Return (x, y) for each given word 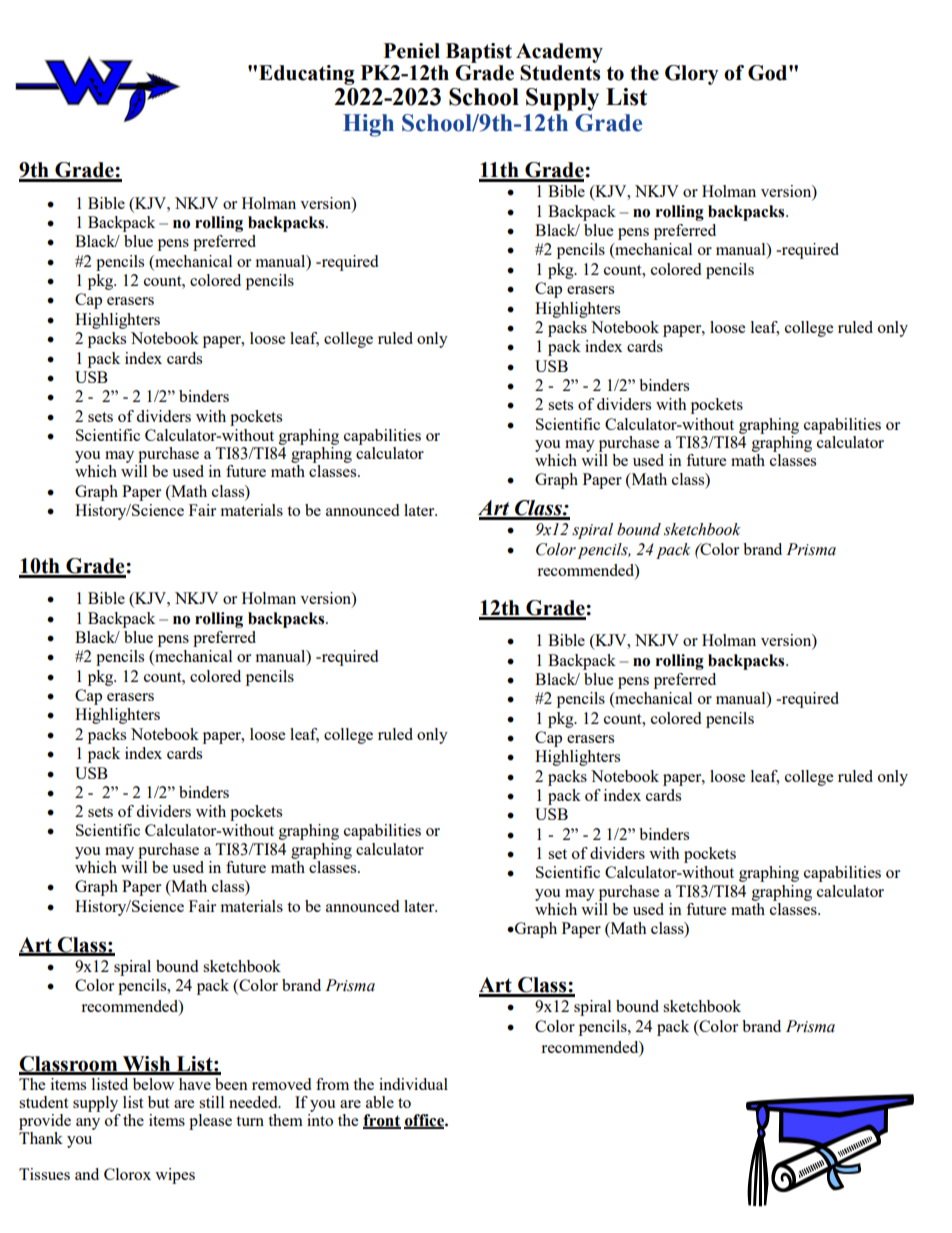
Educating (307, 75)
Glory (692, 75)
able (380, 1102)
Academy (559, 53)
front (382, 1121)
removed (281, 1084)
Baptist (479, 53)
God (769, 73)
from (332, 1084)
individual (413, 1084)
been (231, 1084)
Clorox (127, 1174)
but (158, 1102)
